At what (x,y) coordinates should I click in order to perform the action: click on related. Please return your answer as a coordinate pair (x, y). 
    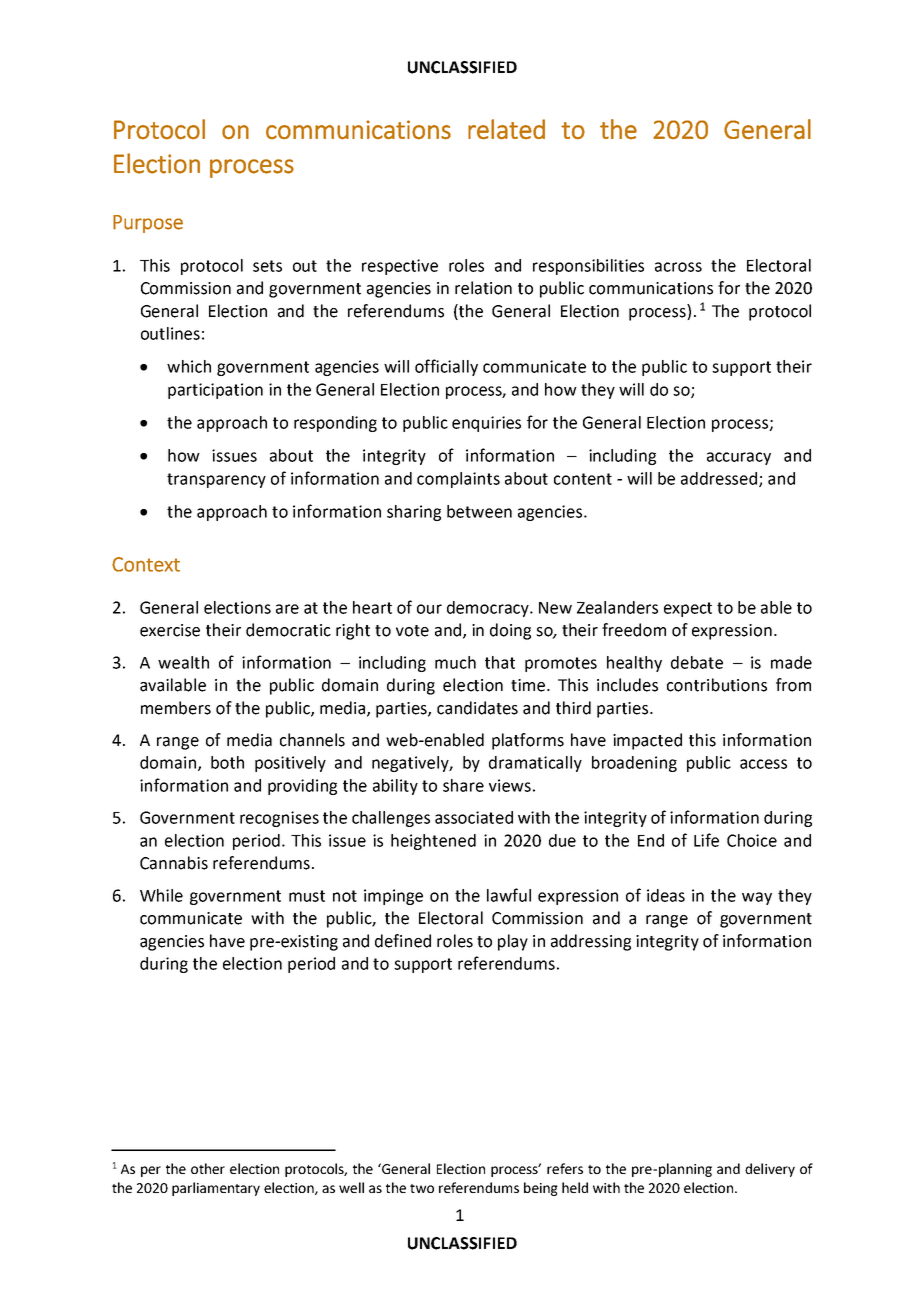
    Looking at the image, I should click on (506, 129).
